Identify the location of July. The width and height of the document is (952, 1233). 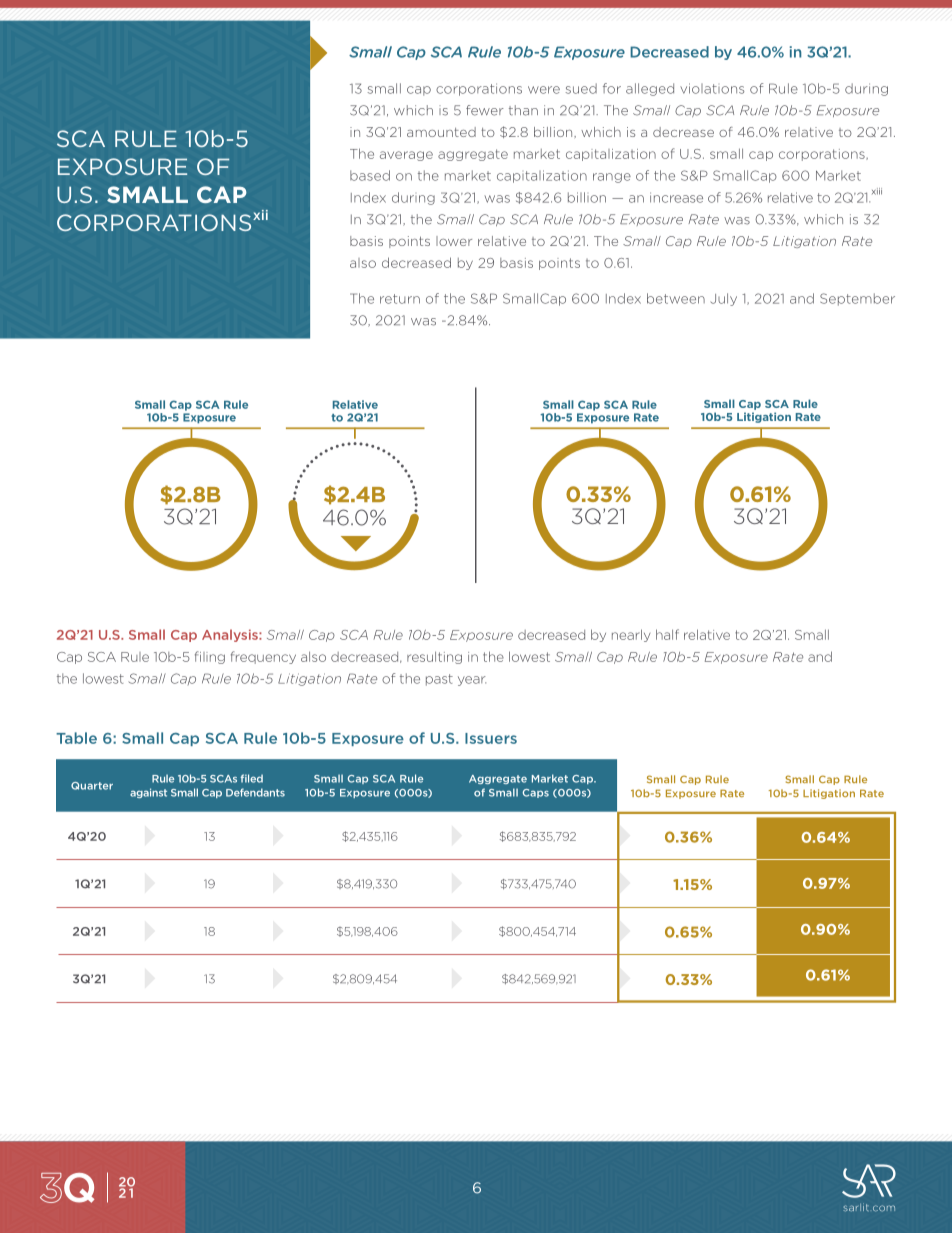
(723, 299).
